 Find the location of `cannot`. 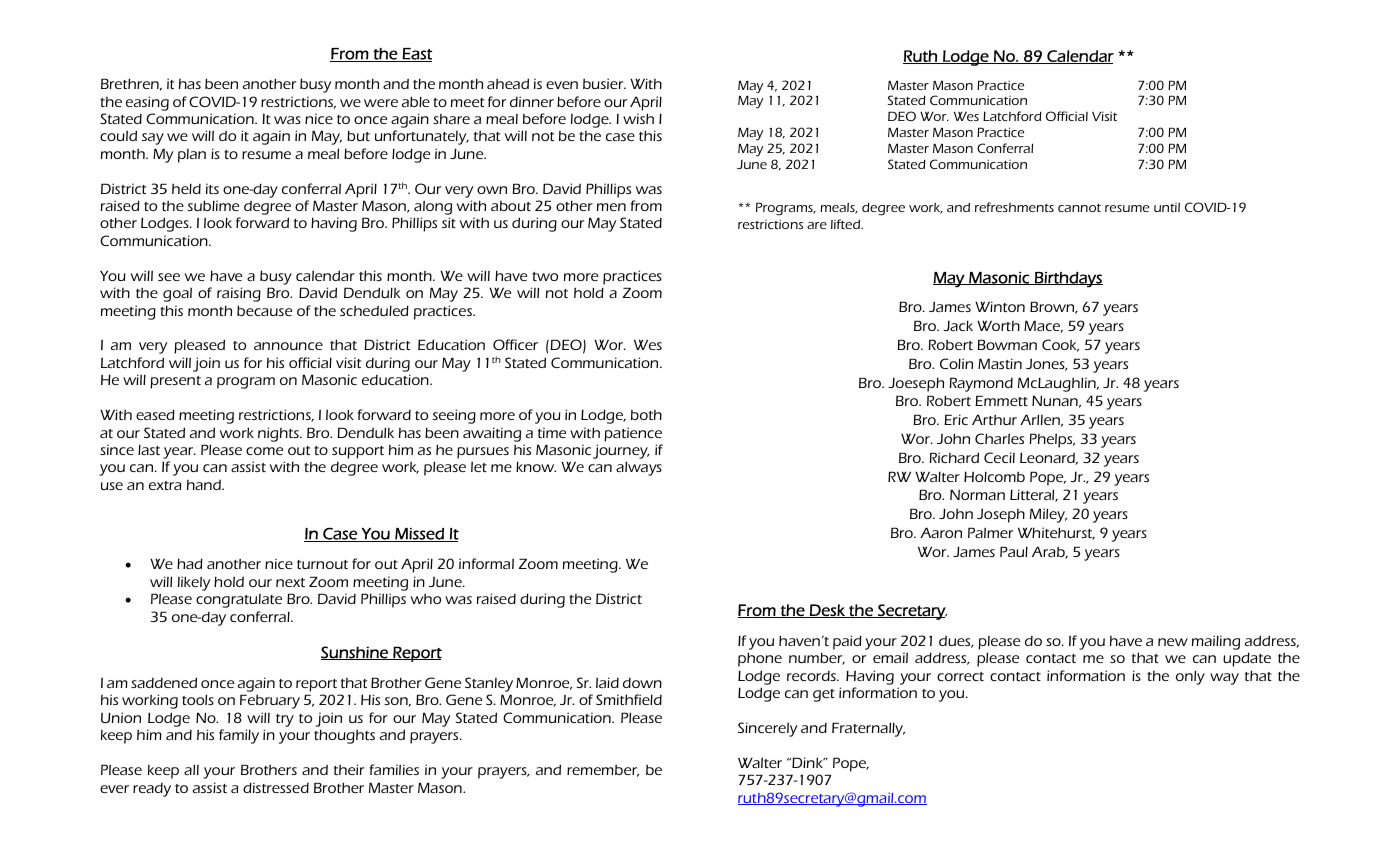

cannot is located at coordinates (1079, 207).
